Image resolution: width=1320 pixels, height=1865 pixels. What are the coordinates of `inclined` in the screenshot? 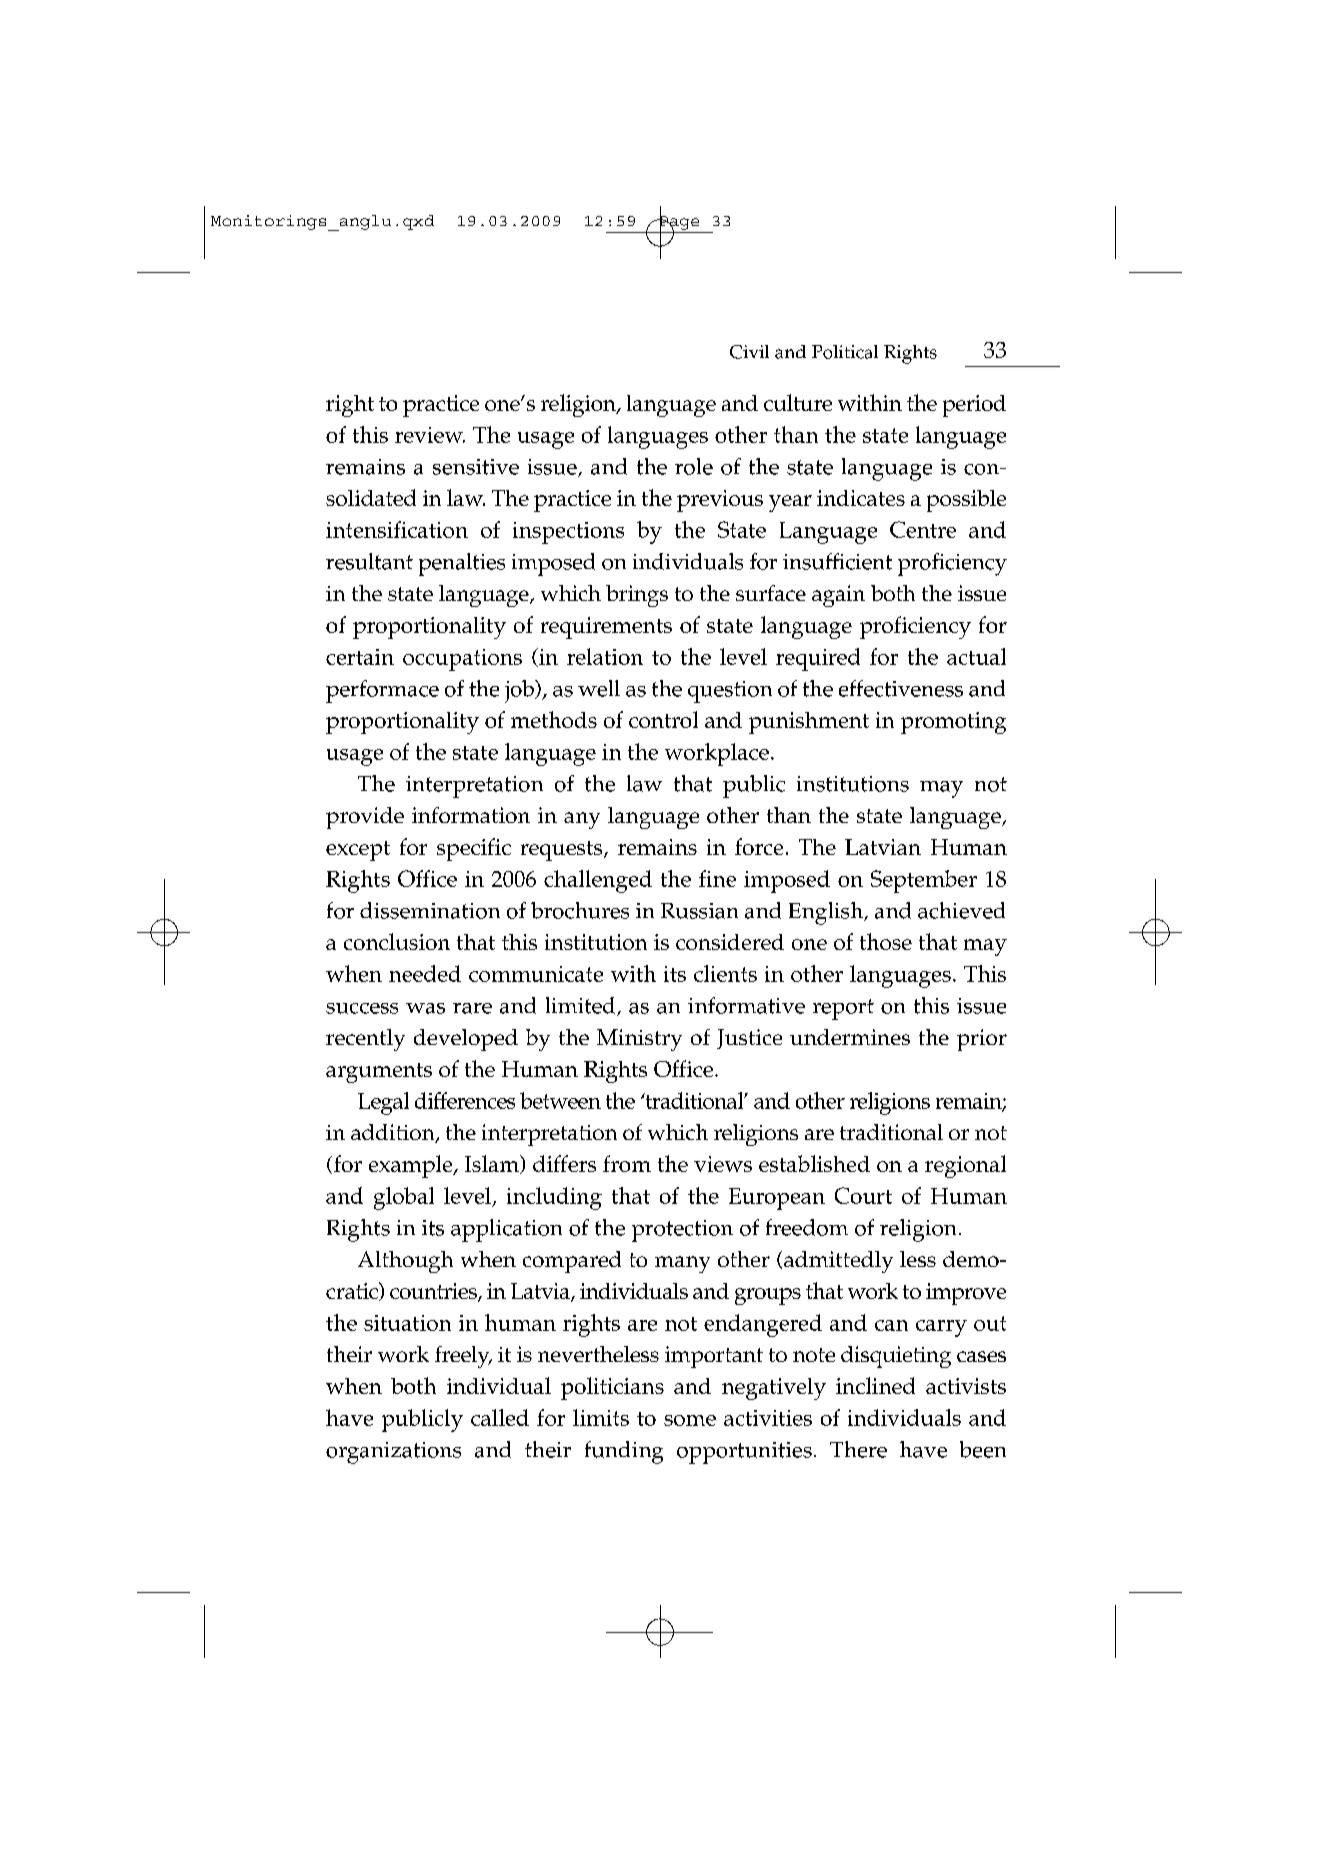 It's located at (875, 1385).
